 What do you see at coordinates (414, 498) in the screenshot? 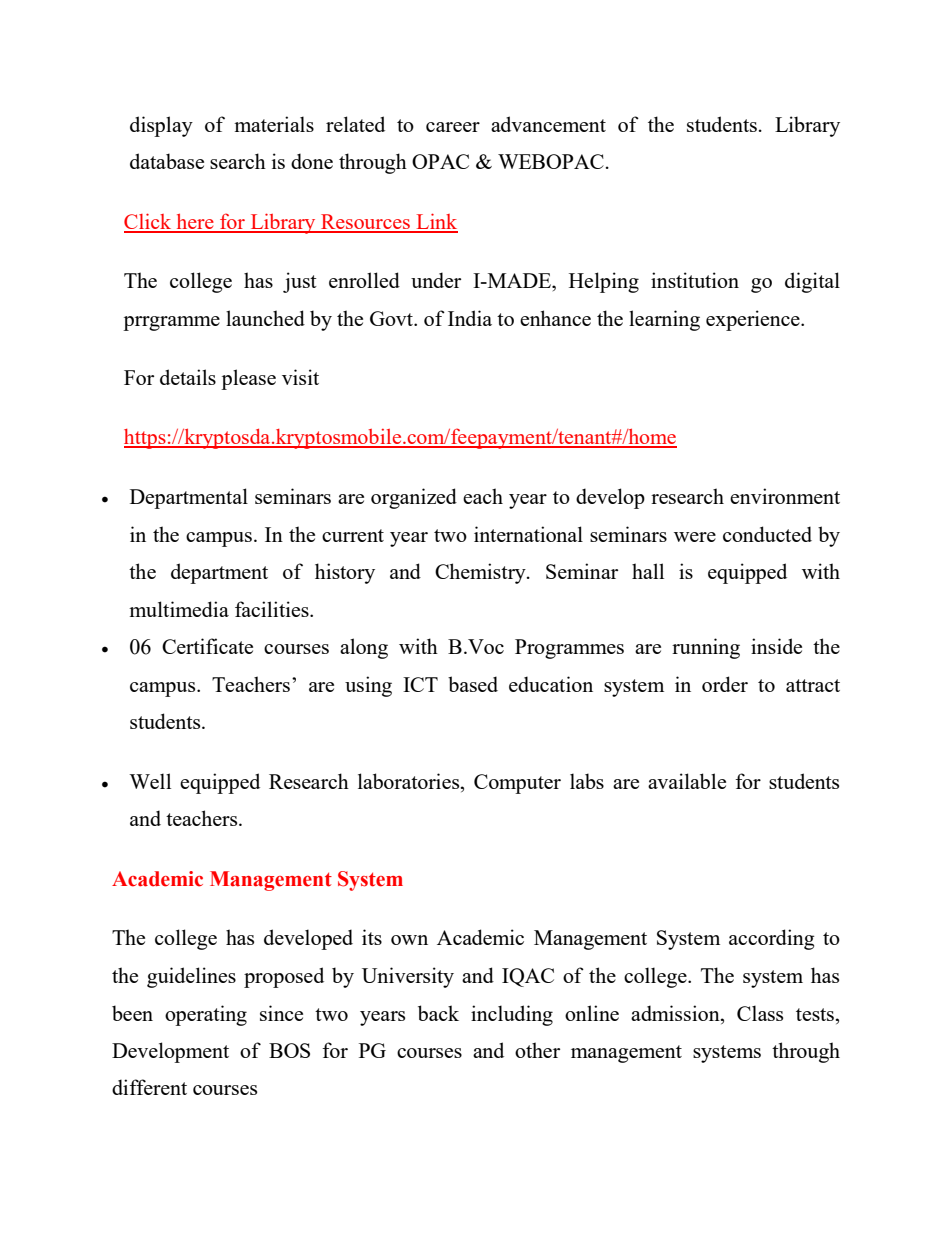
I see `organized` at bounding box center [414, 498].
